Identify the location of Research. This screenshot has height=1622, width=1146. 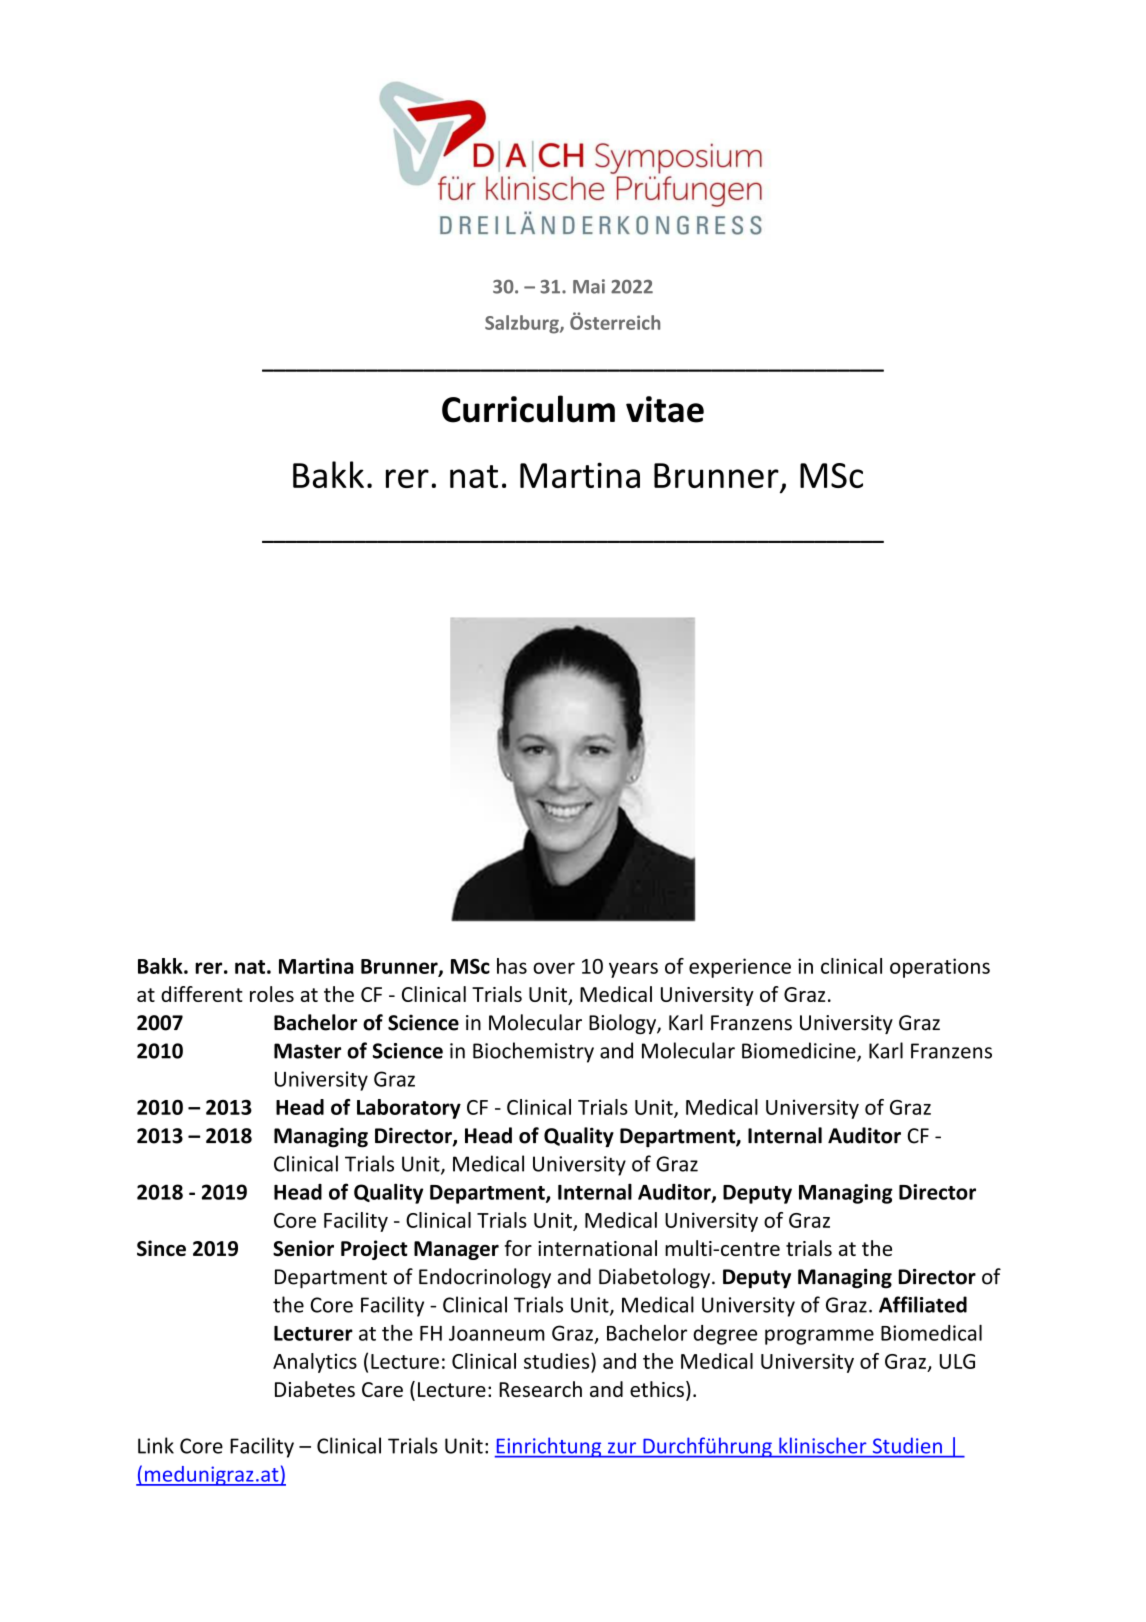
(540, 1389).
